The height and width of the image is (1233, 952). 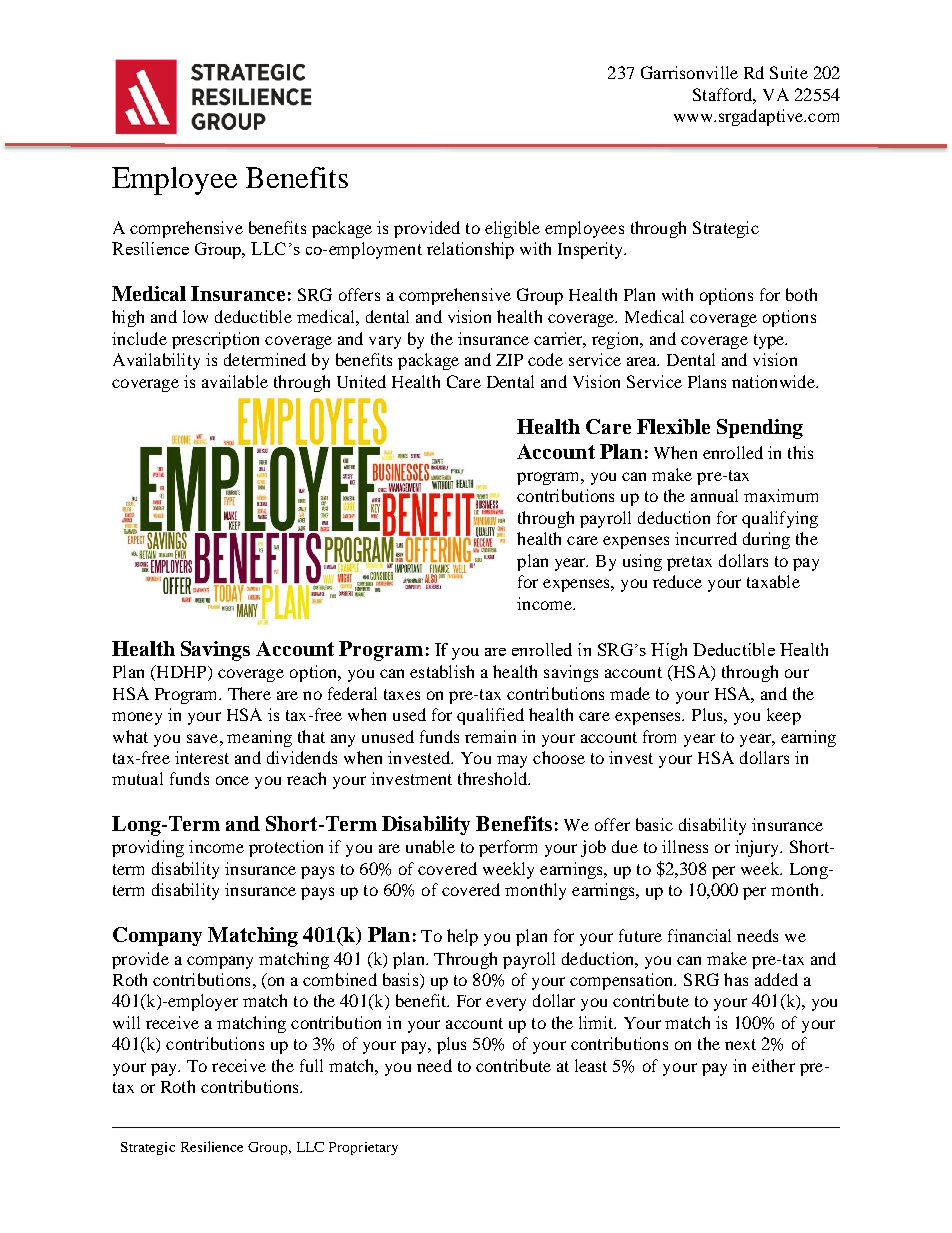 I want to click on Proprietary, so click(x=363, y=1148).
